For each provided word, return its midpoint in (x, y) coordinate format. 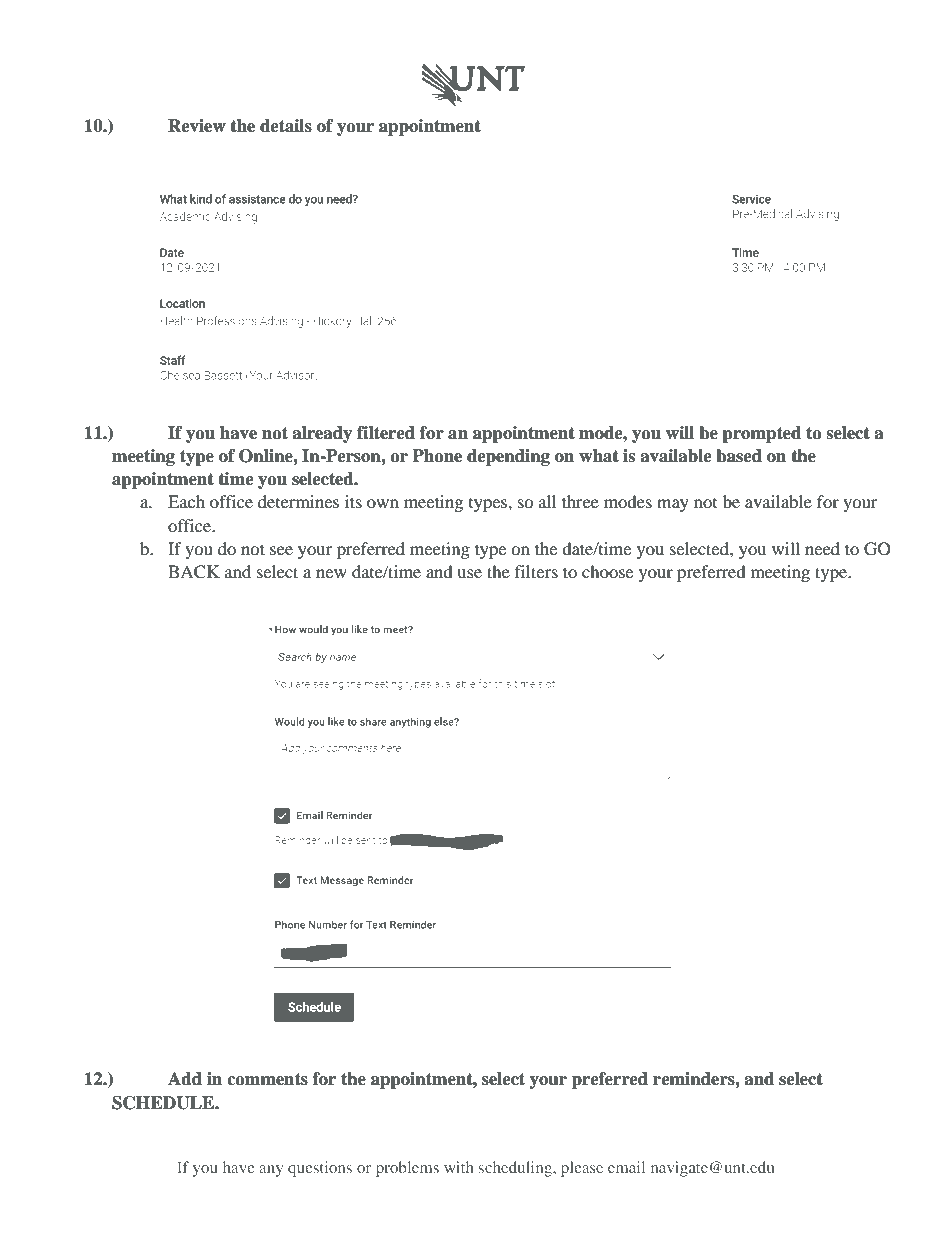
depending (508, 457)
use (469, 573)
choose (607, 571)
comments (267, 1079)
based (739, 456)
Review (197, 126)
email (626, 1167)
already (322, 434)
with (459, 1167)
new (331, 573)
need (822, 548)
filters (536, 571)
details (286, 126)
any (271, 1171)
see (281, 550)
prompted (761, 434)
